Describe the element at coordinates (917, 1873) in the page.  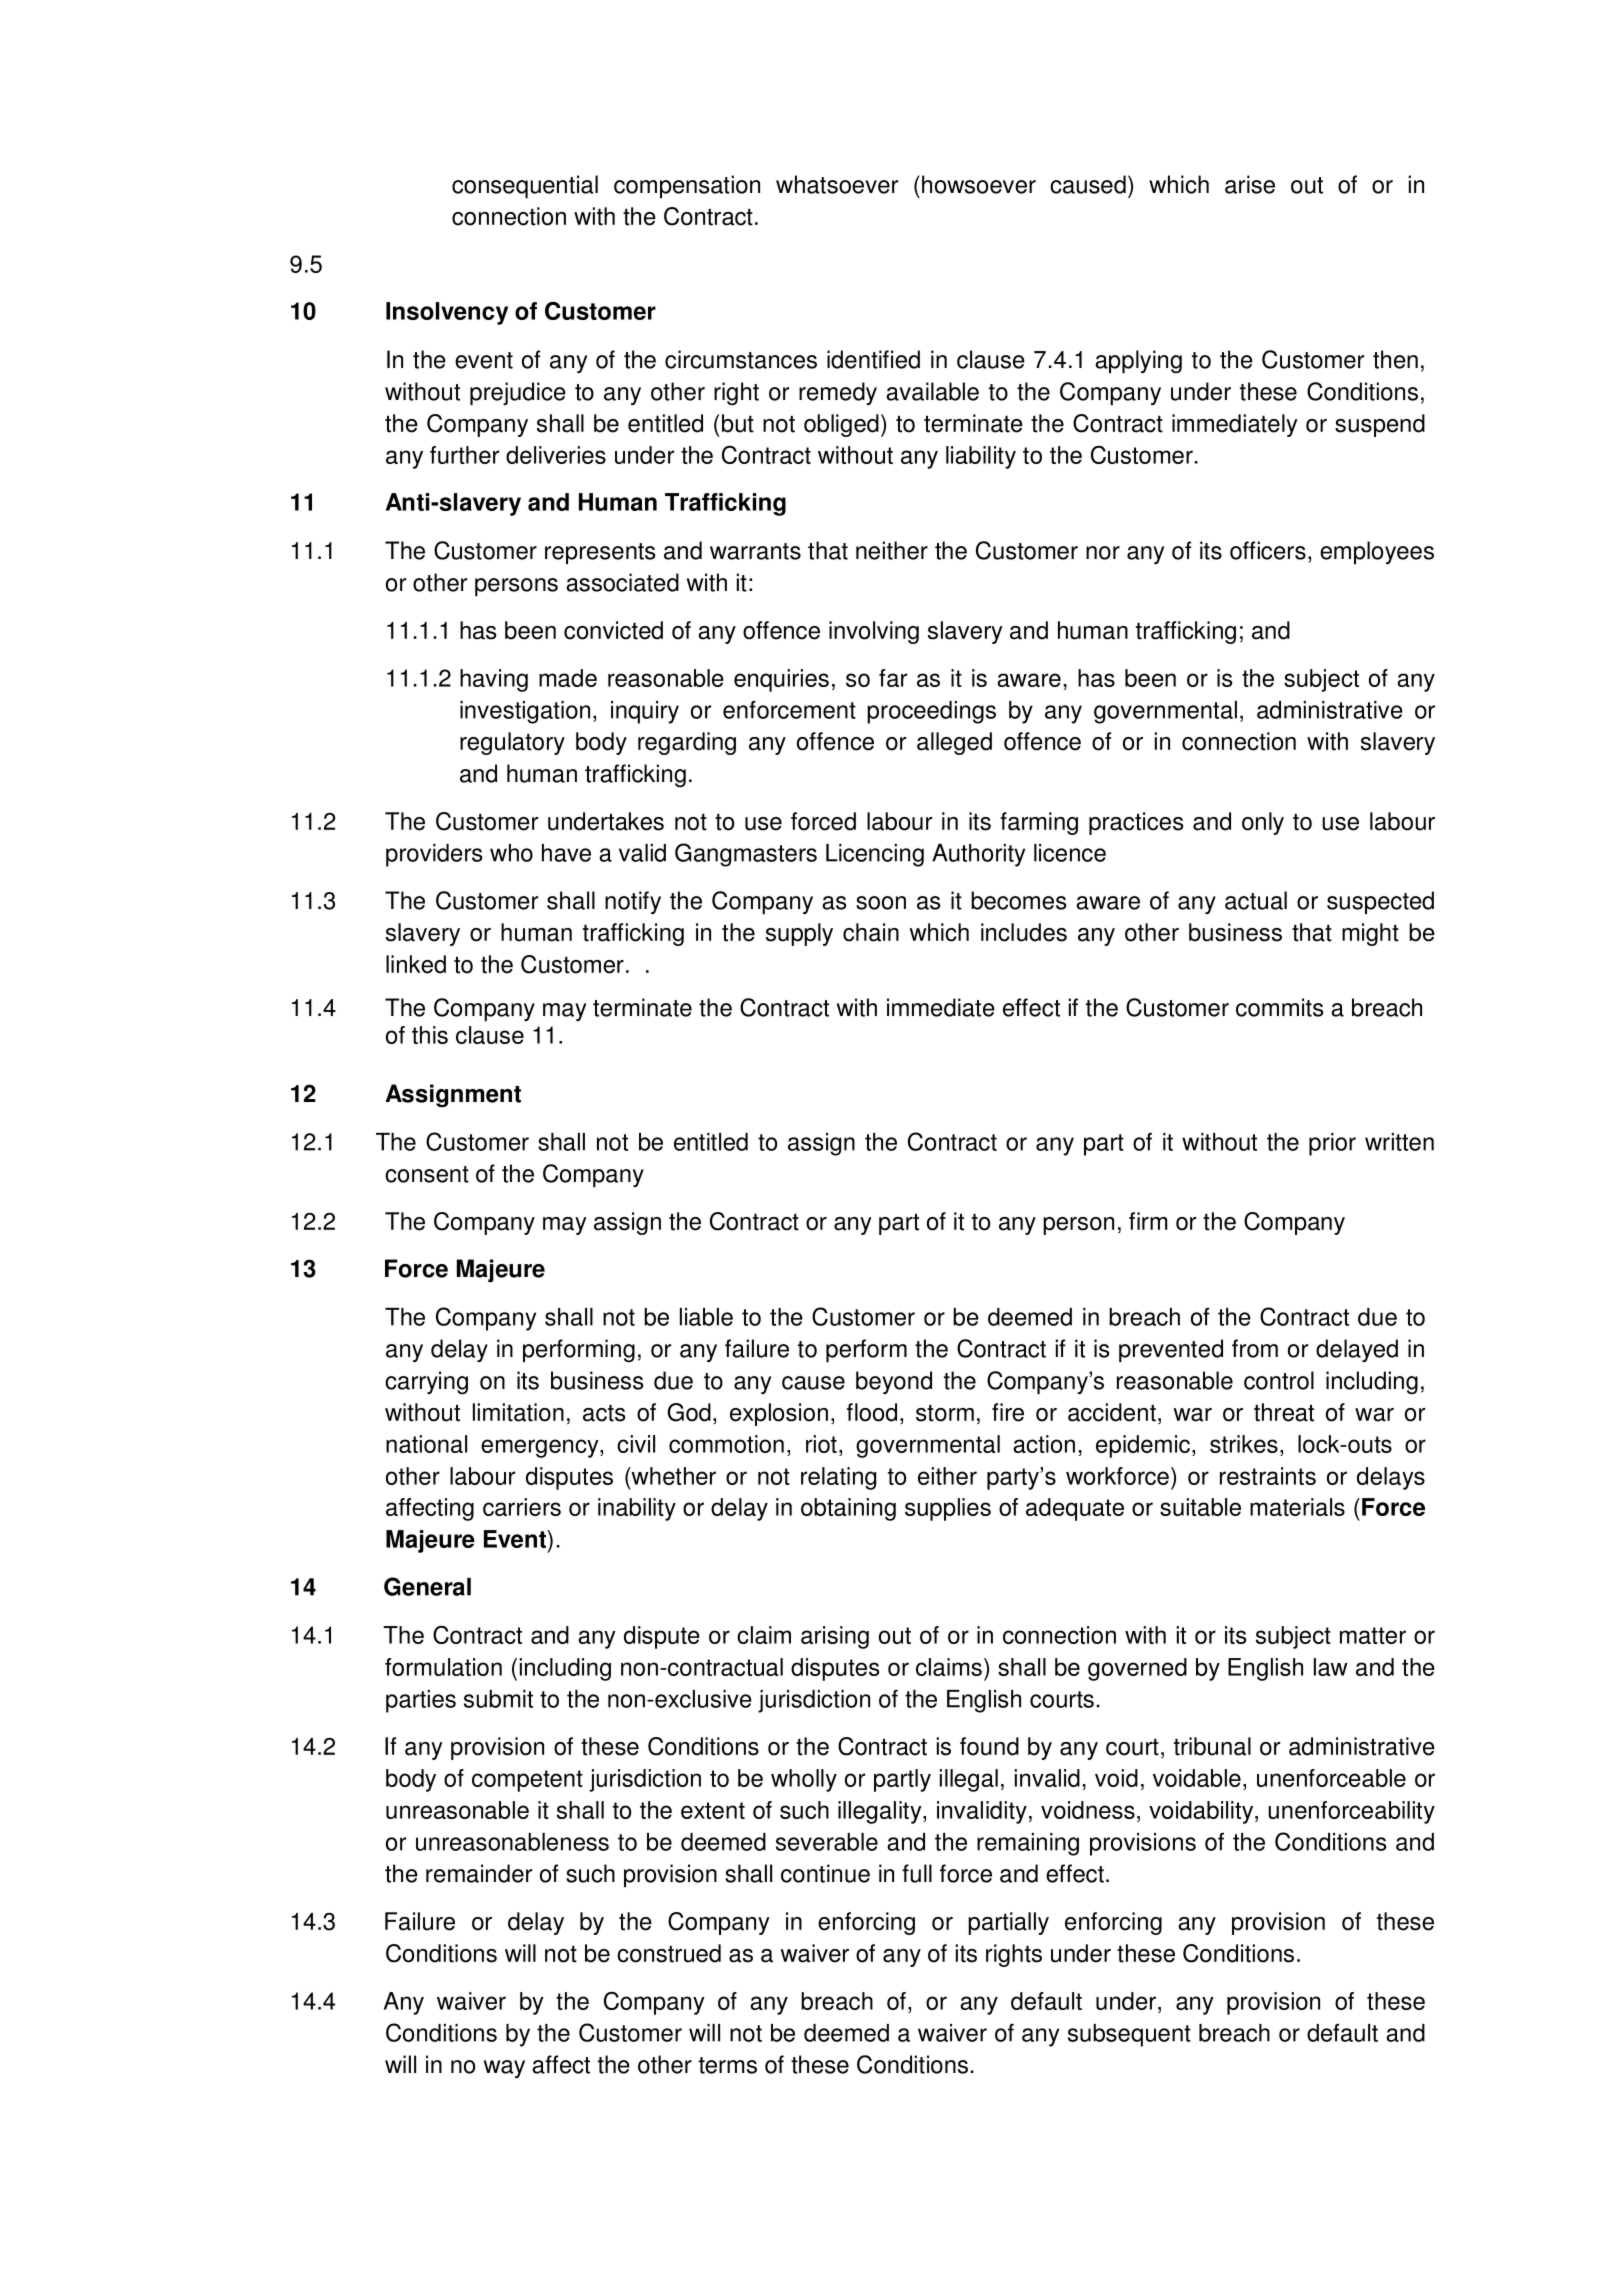
I see `full` at that location.
